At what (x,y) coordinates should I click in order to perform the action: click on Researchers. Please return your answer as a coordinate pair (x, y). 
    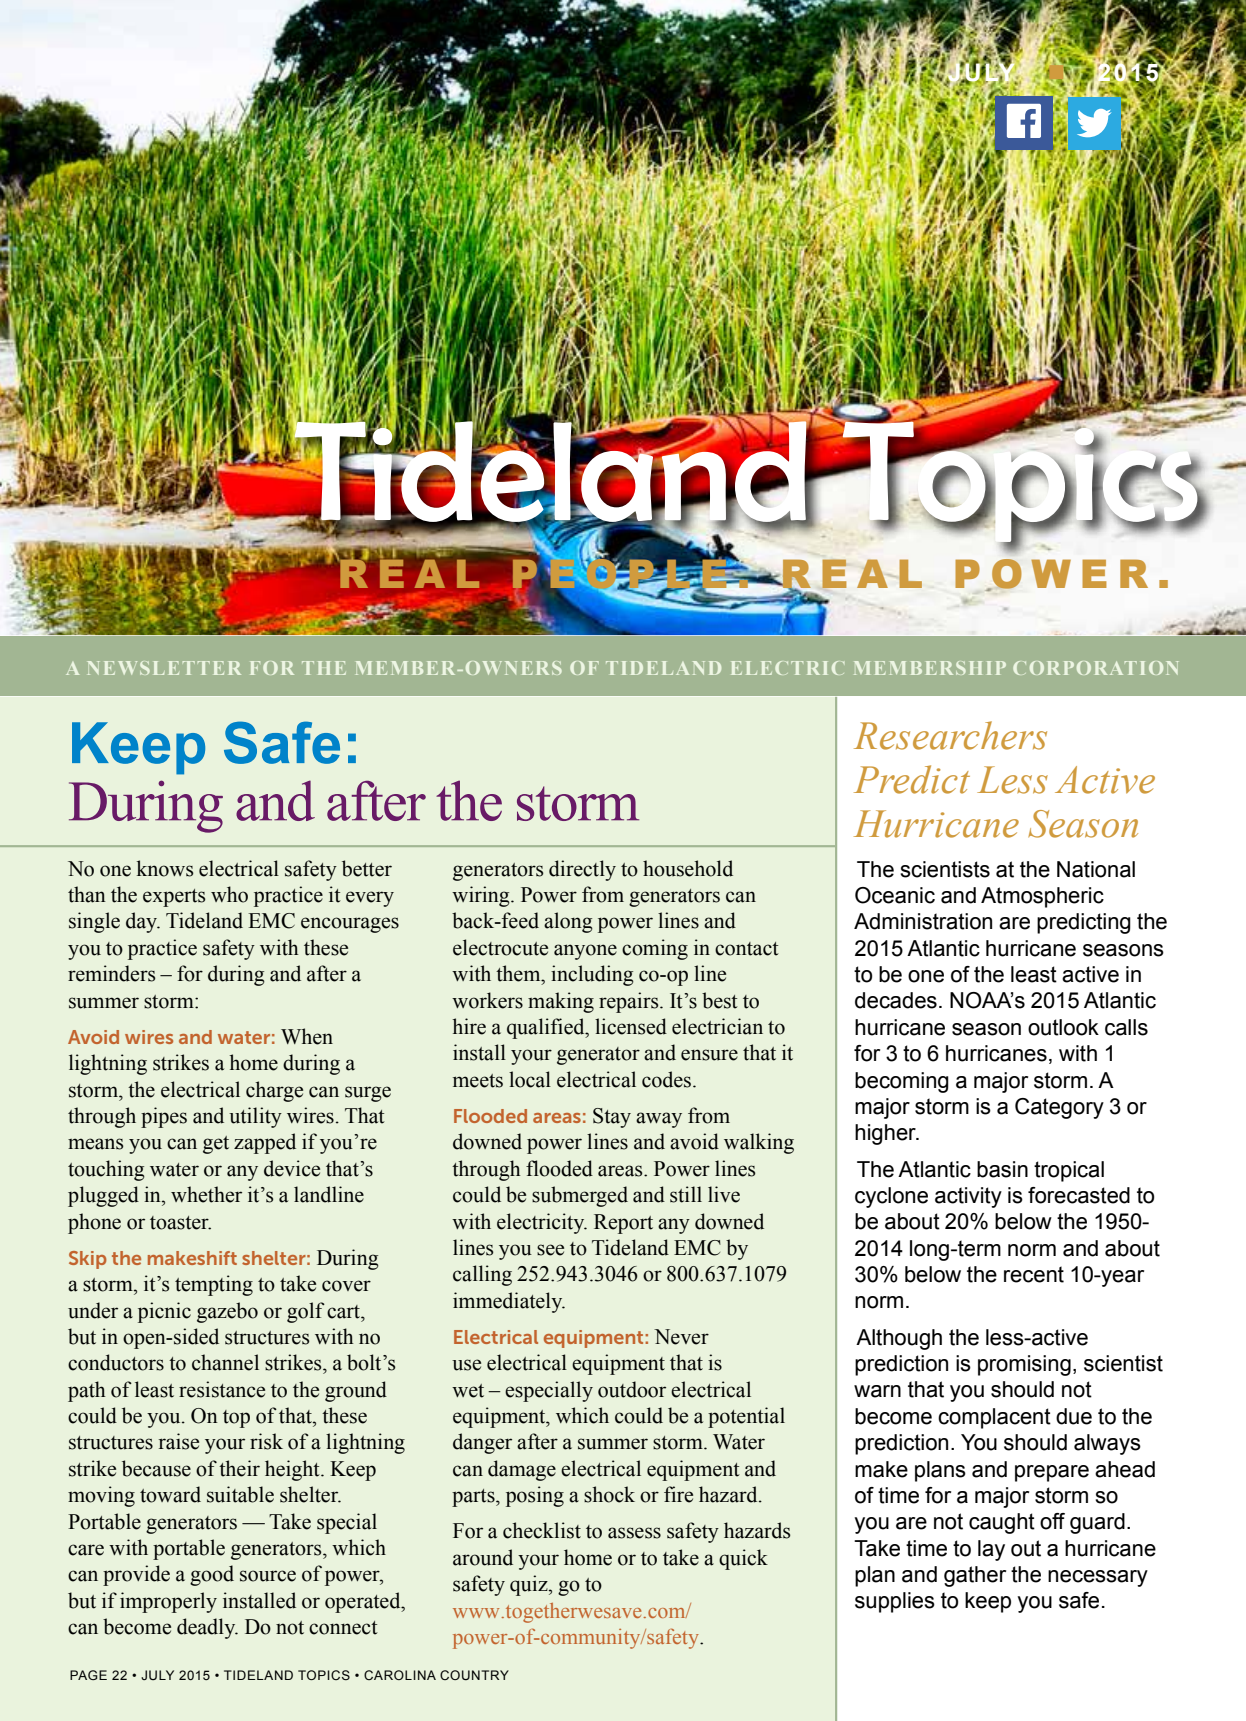
    Looking at the image, I should click on (950, 735).
